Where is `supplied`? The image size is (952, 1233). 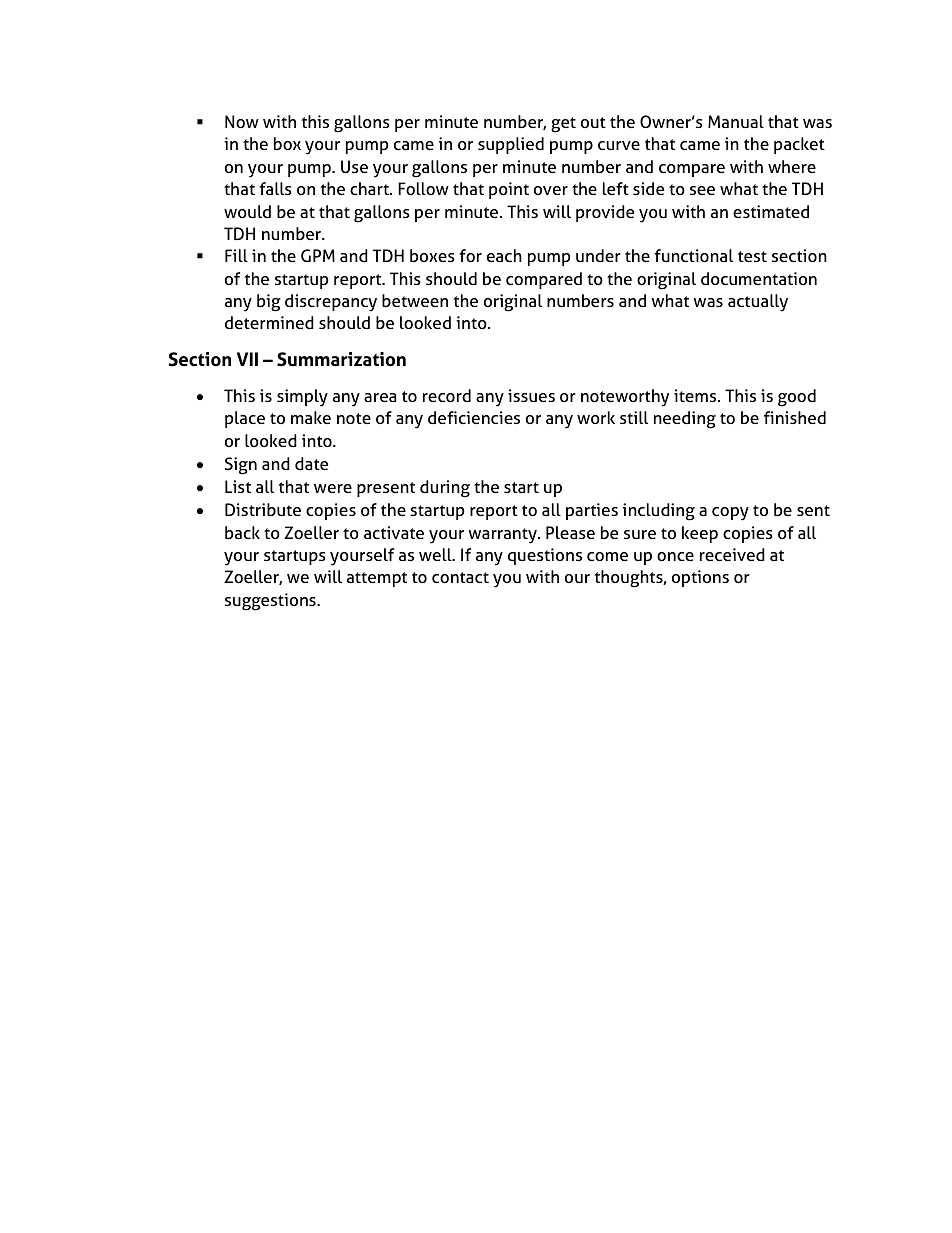 supplied is located at coordinates (511, 145).
